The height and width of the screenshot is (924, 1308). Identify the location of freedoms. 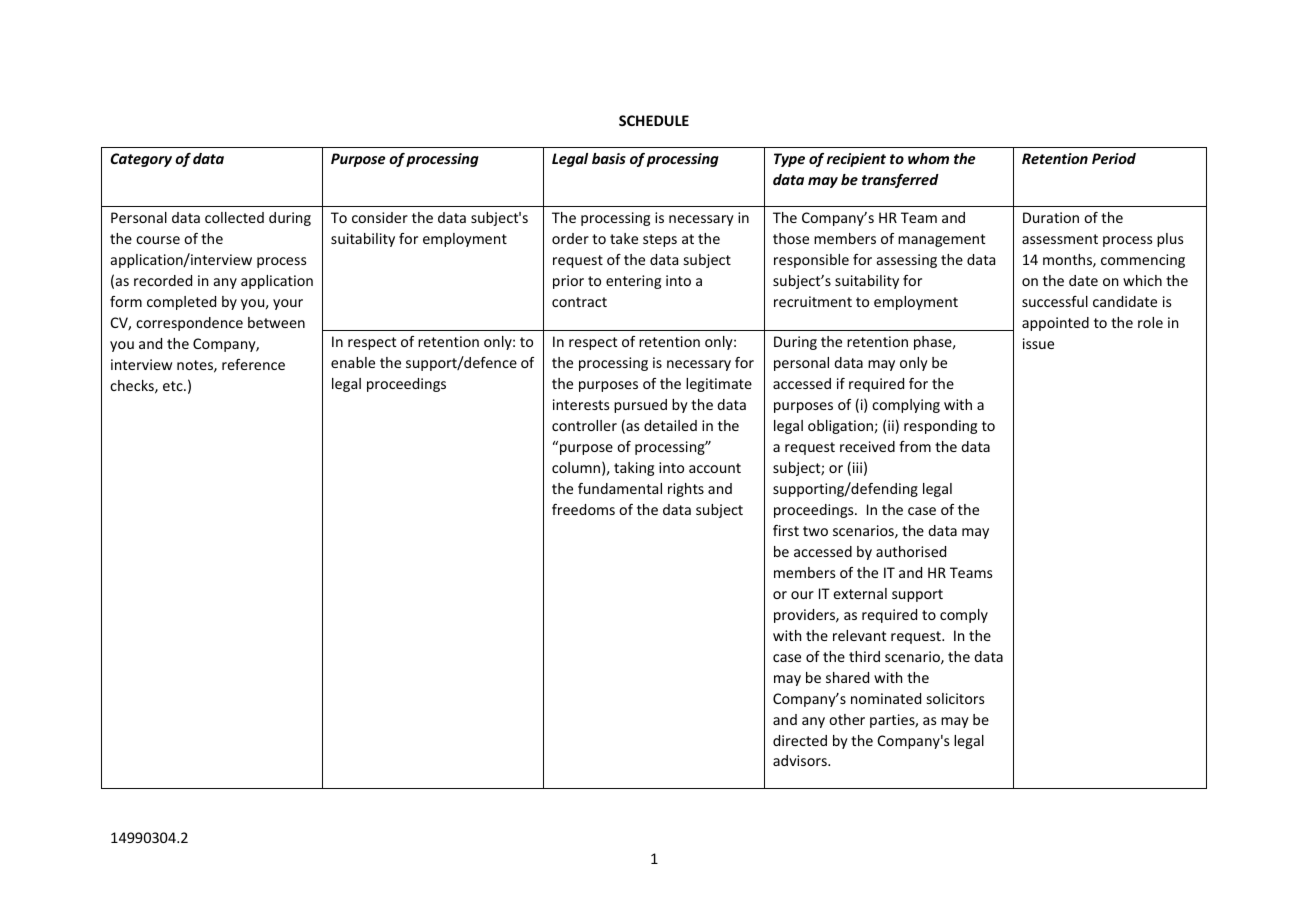
(583, 509).
